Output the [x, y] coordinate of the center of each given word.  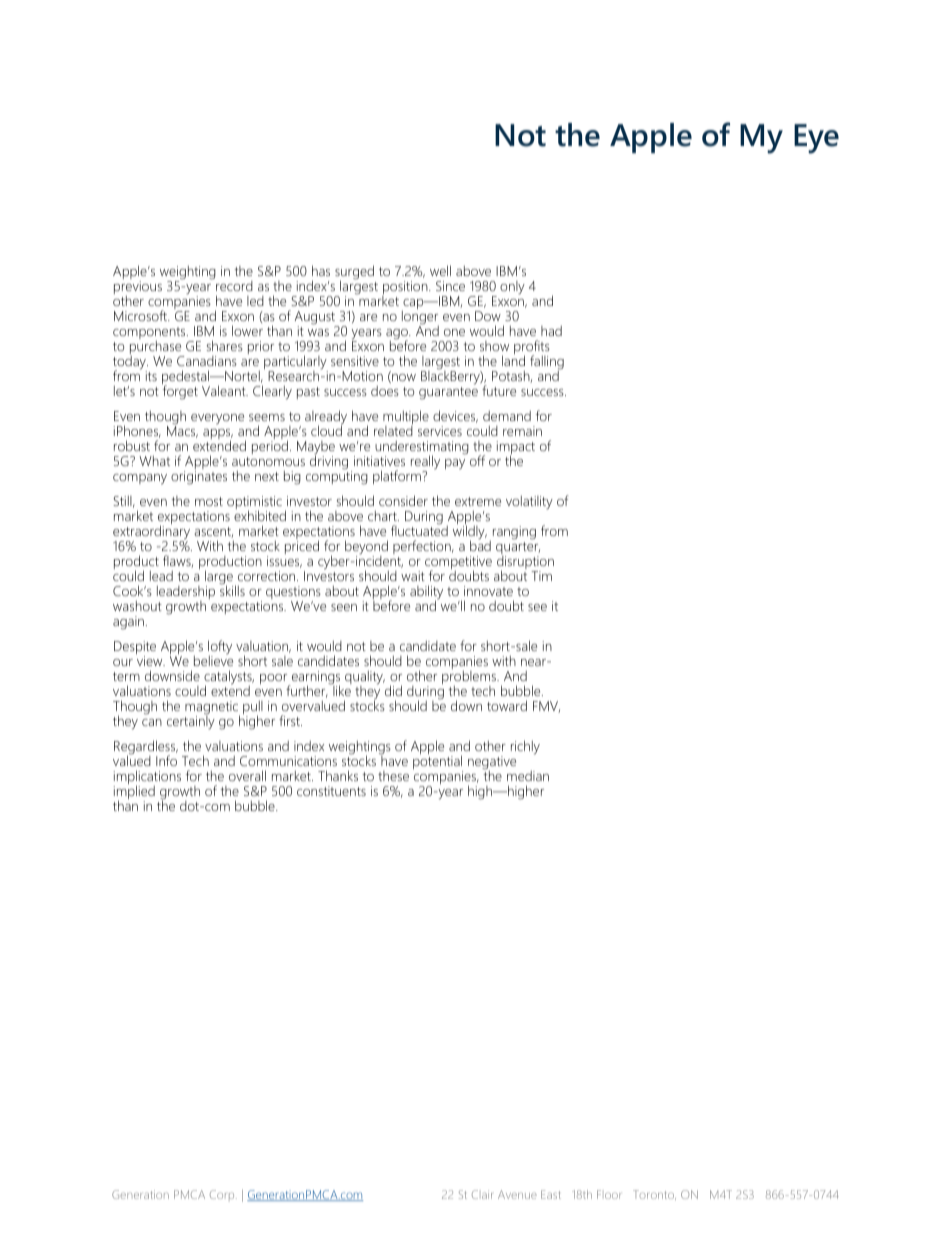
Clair [482, 1194]
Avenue [517, 1194]
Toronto [654, 1195]
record [233, 284]
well [440, 270]
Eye [816, 139]
